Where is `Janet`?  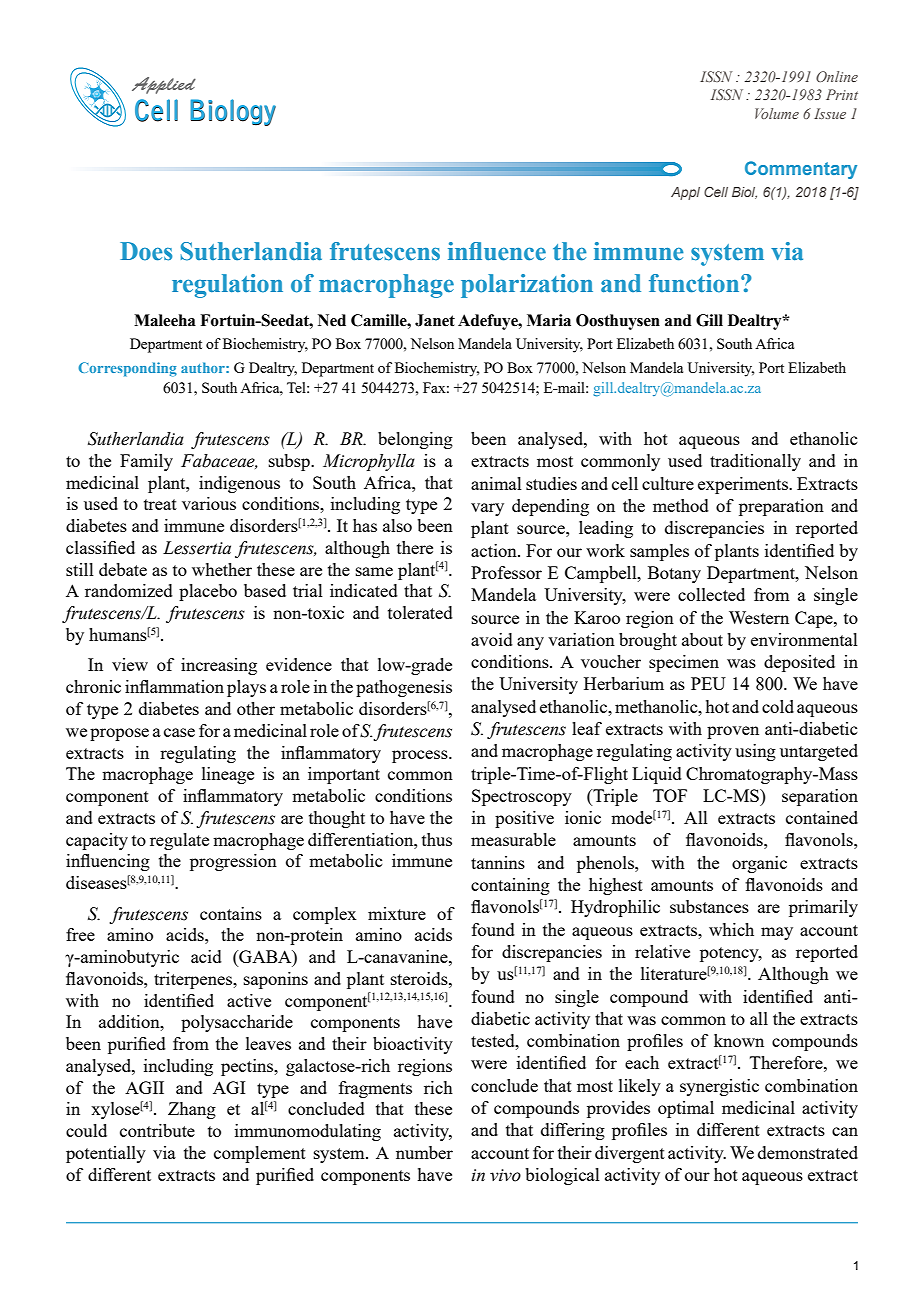
Janet is located at coordinates (435, 320).
